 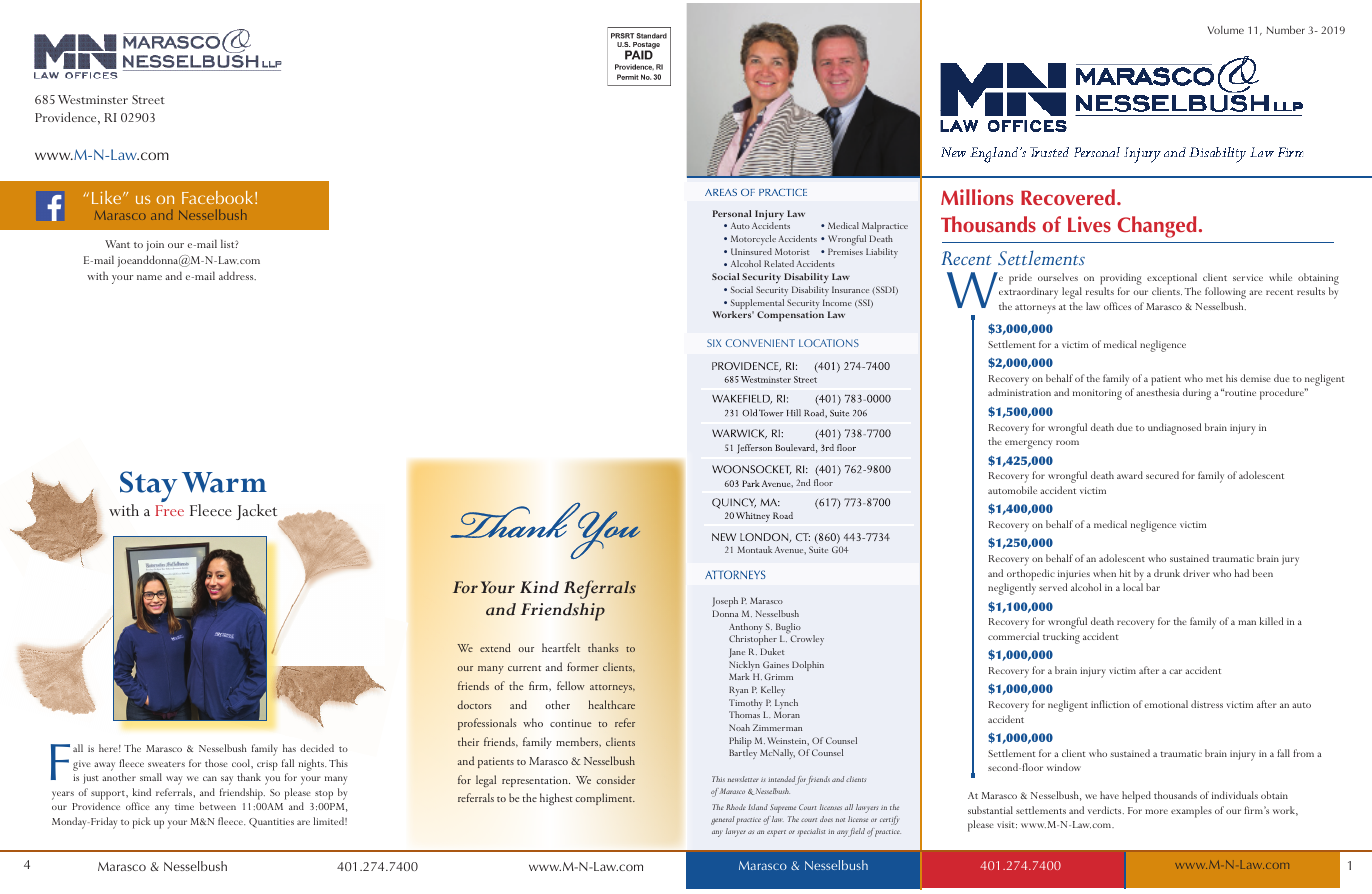 I want to click on undiagnosed, so click(x=1174, y=429).
